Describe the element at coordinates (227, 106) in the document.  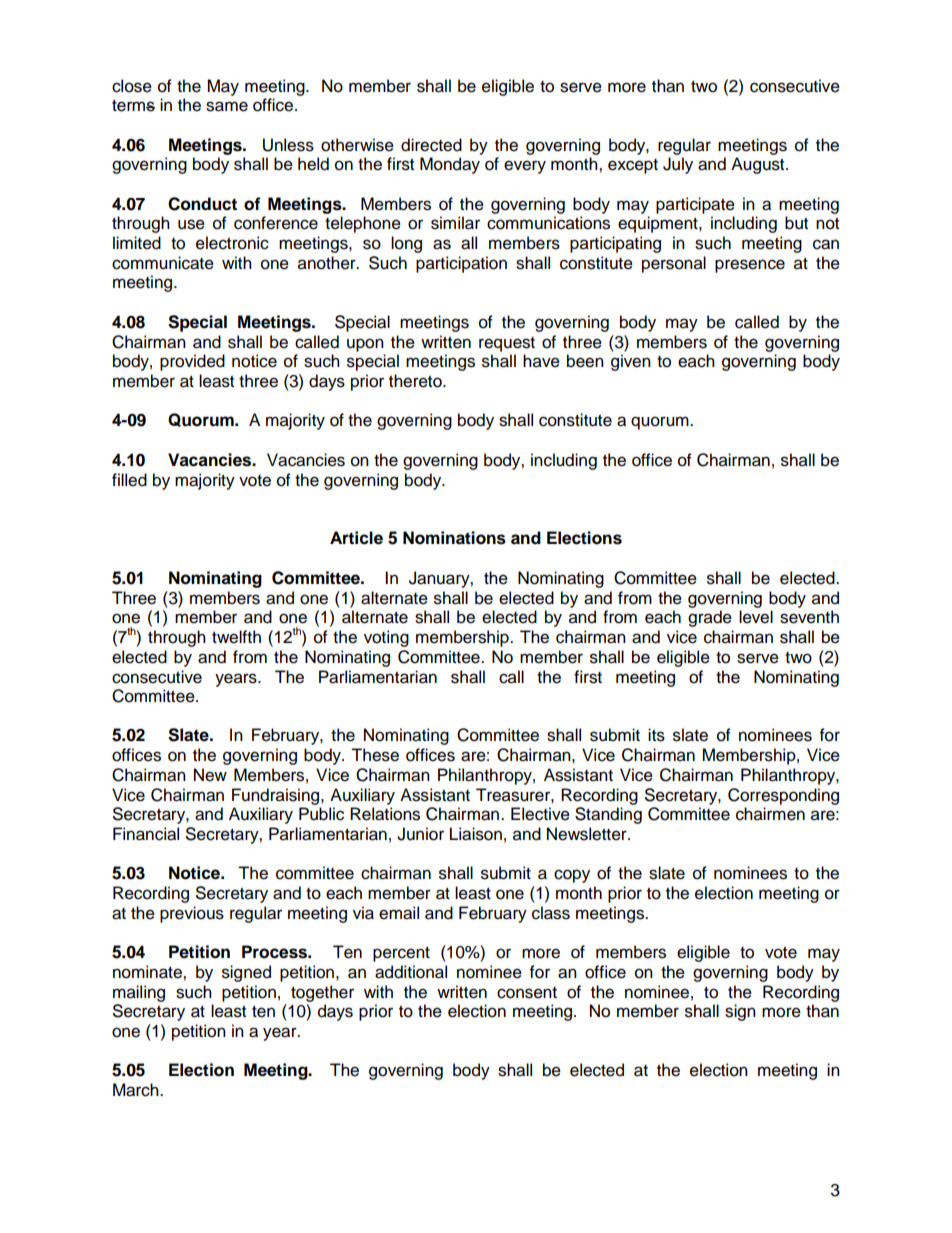
I see `same` at that location.
